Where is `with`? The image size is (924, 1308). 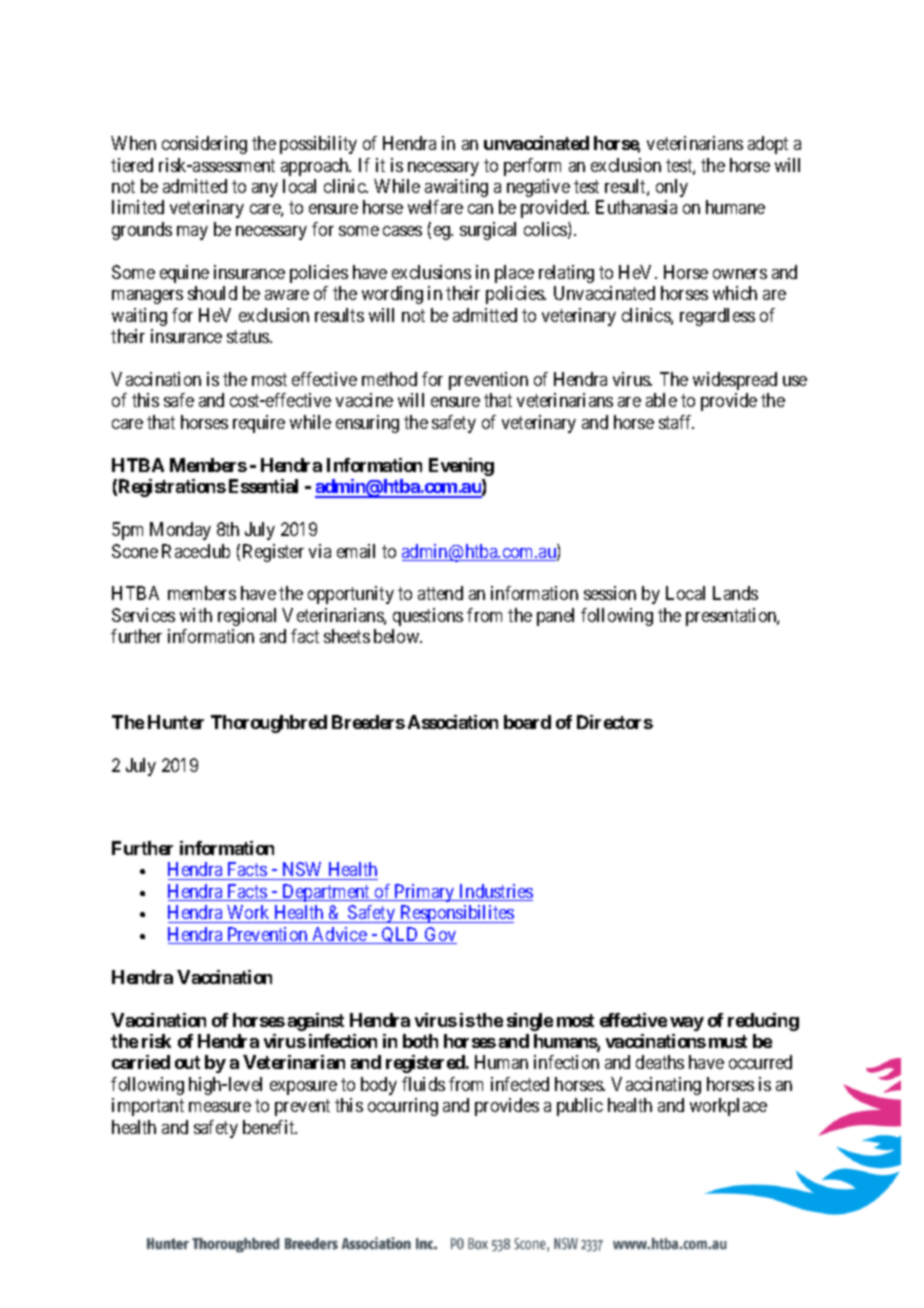 with is located at coordinates (196, 615).
